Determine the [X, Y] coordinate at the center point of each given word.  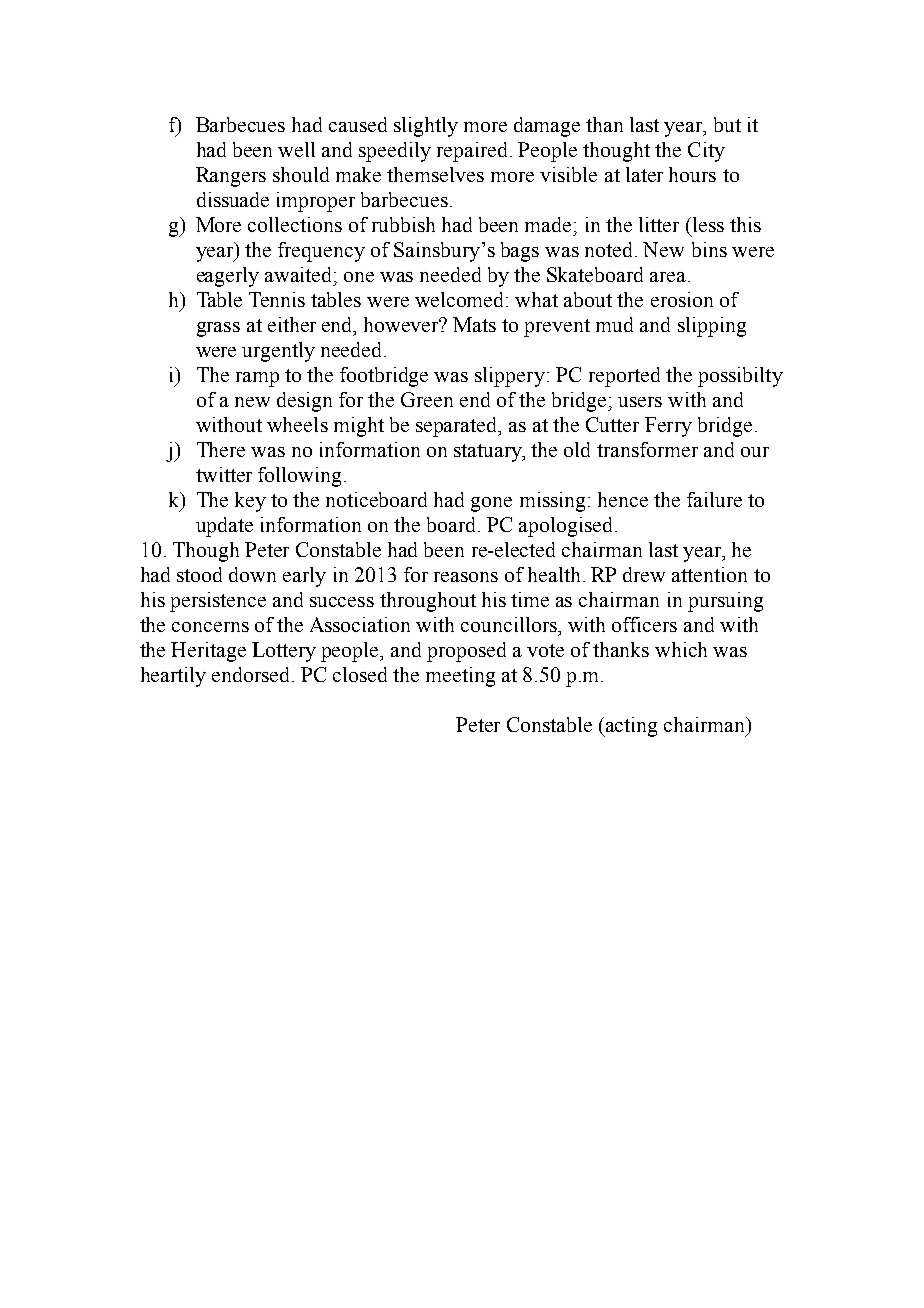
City [706, 152]
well [296, 149]
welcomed [461, 299]
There [221, 449]
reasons [466, 577]
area [668, 277]
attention [709, 574]
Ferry [668, 427]
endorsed [252, 674]
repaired [472, 152]
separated [458, 427]
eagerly [228, 277]
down [252, 574]
